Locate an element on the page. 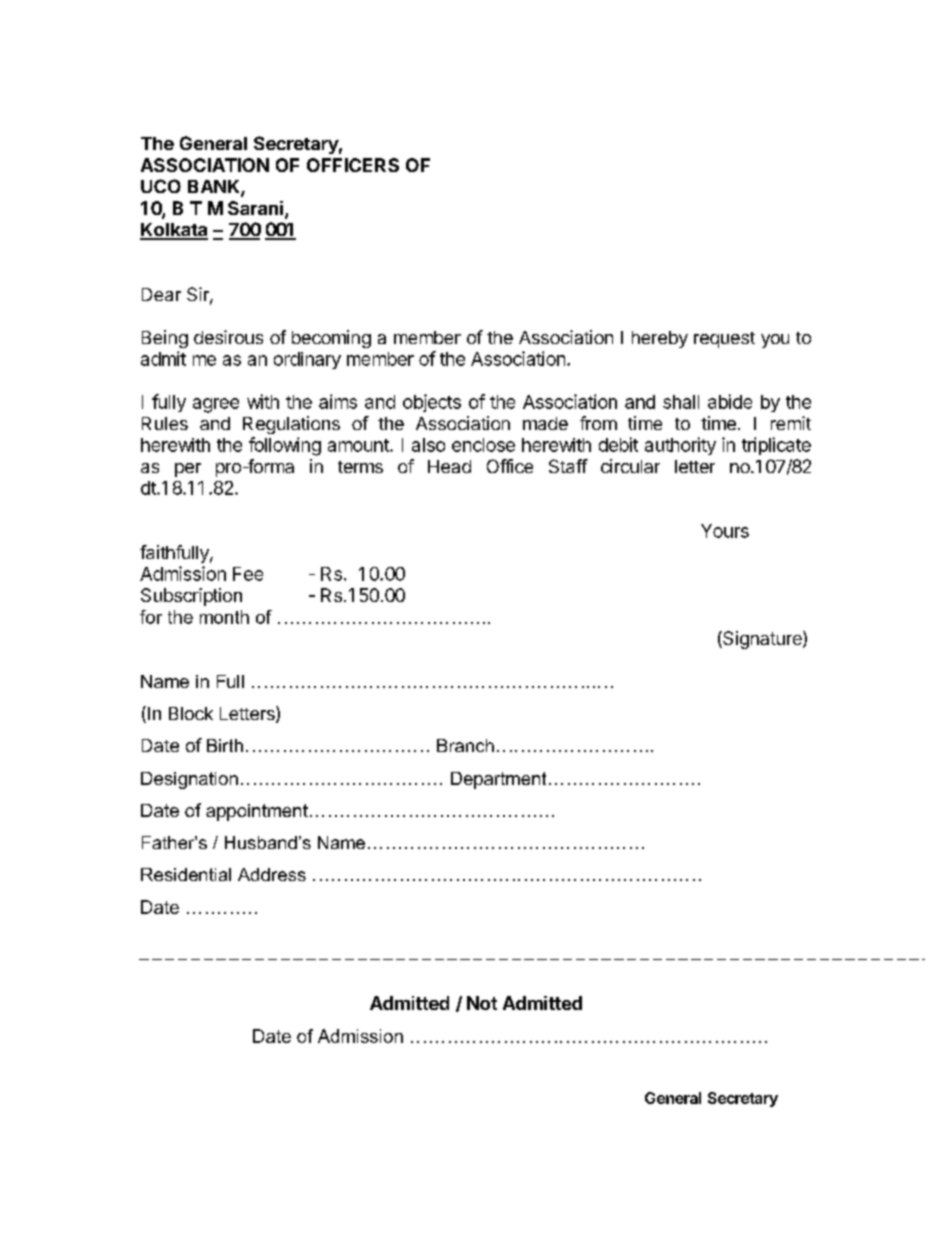  request is located at coordinates (724, 340).
